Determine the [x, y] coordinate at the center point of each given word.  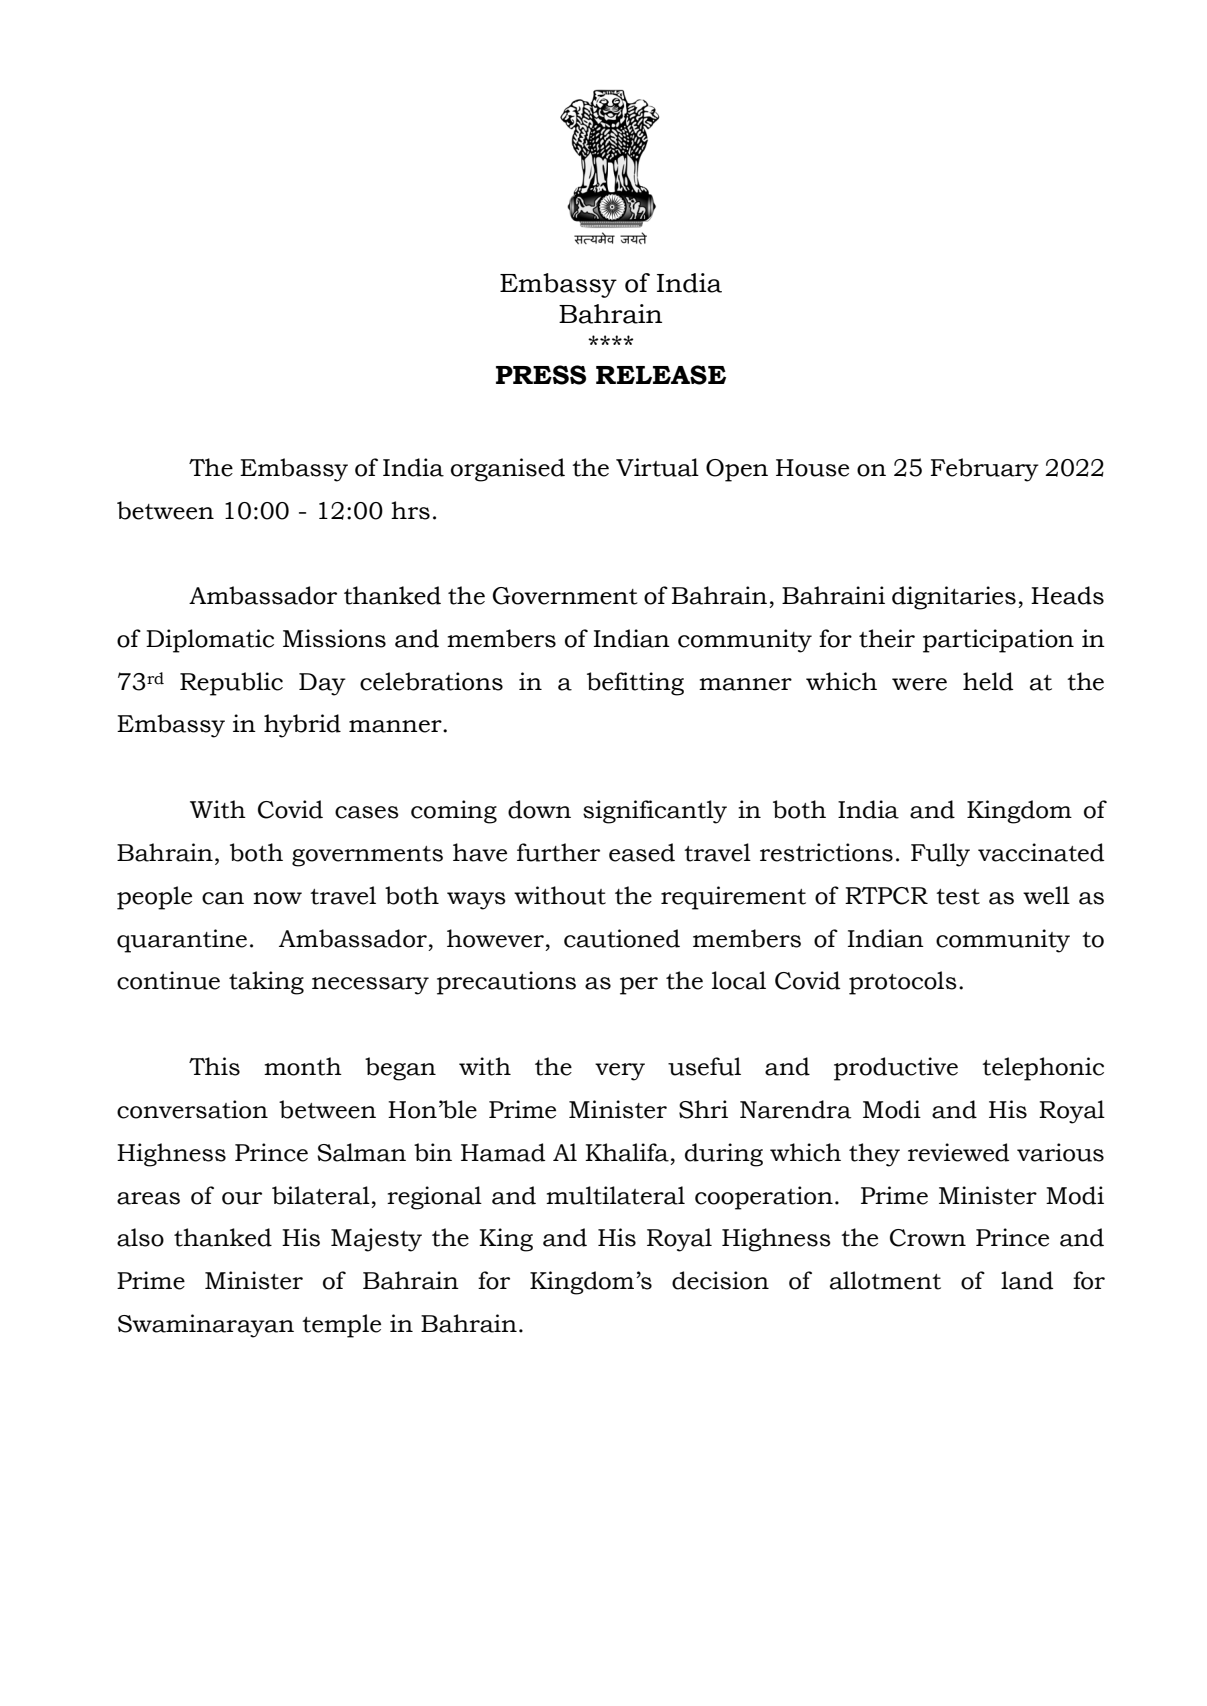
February [985, 470]
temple [341, 1326]
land [1027, 1280]
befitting [635, 684]
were [919, 684]
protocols [903, 983]
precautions [506, 983]
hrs [410, 510]
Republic [231, 684]
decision [720, 1280]
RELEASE [661, 375]
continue [168, 980]
